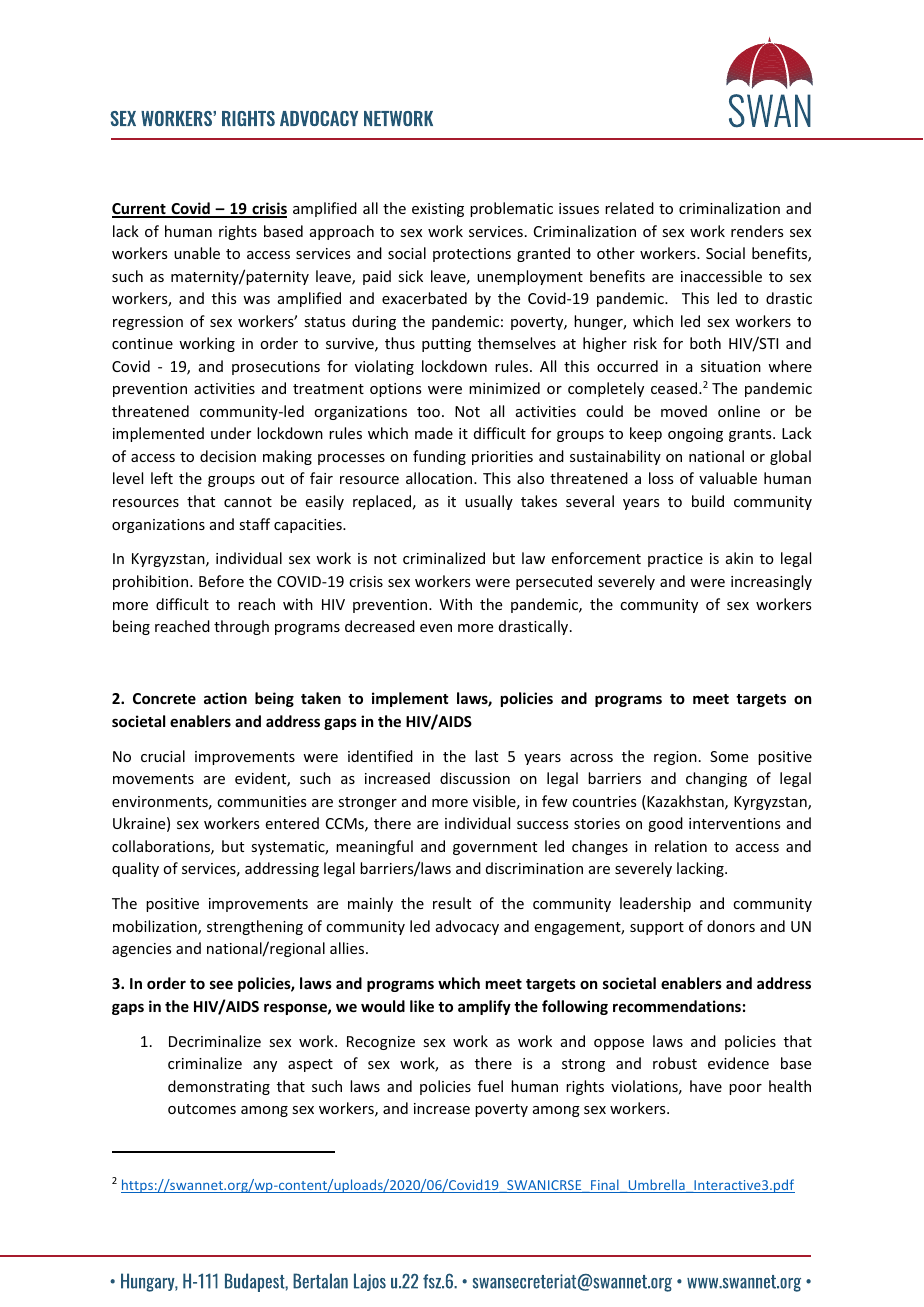 The image size is (924, 1307). Describe the element at coordinates (706, 1086) in the page. I see `have` at that location.
